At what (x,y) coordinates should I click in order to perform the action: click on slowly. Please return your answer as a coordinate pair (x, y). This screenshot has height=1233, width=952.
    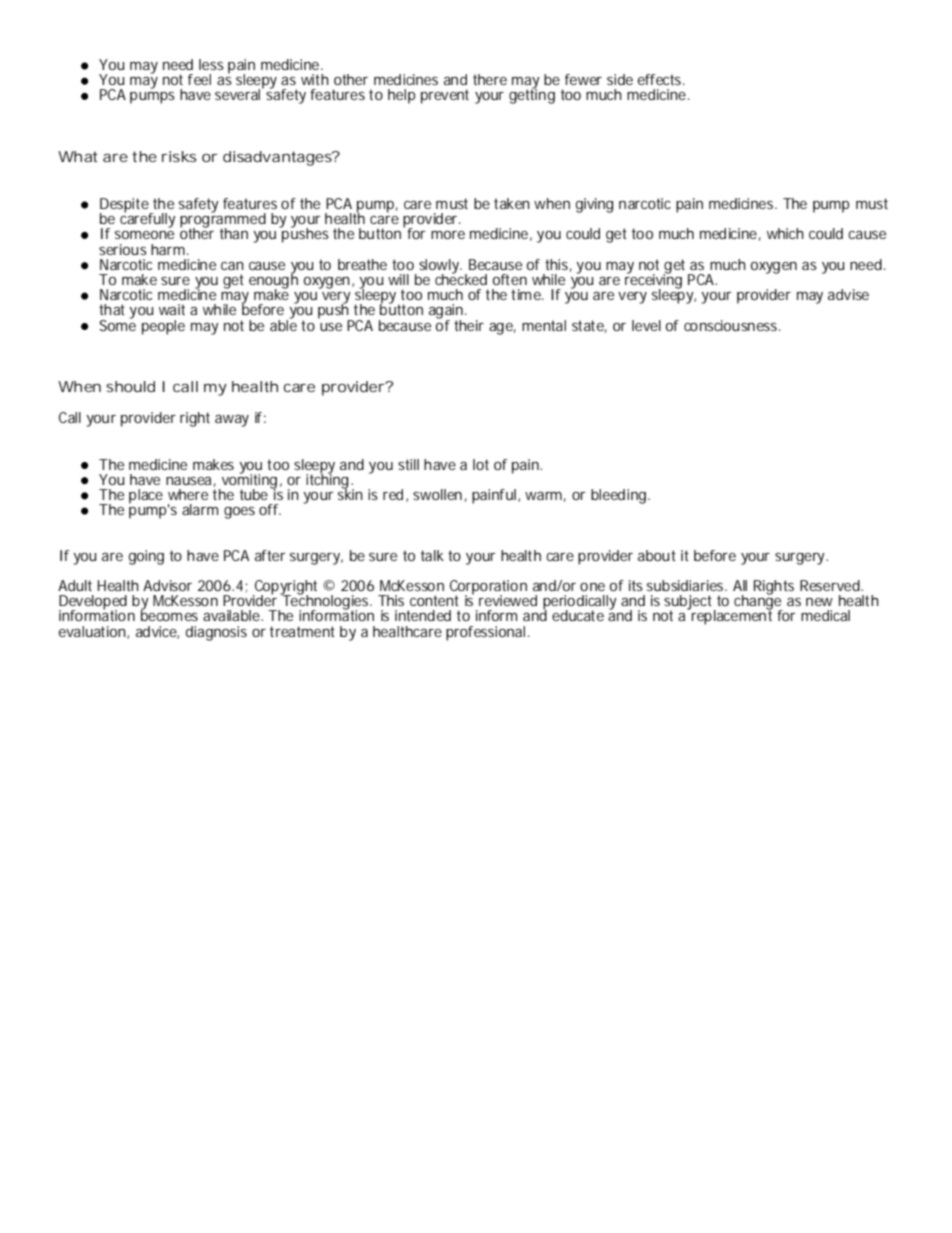
    Looking at the image, I should click on (440, 267).
